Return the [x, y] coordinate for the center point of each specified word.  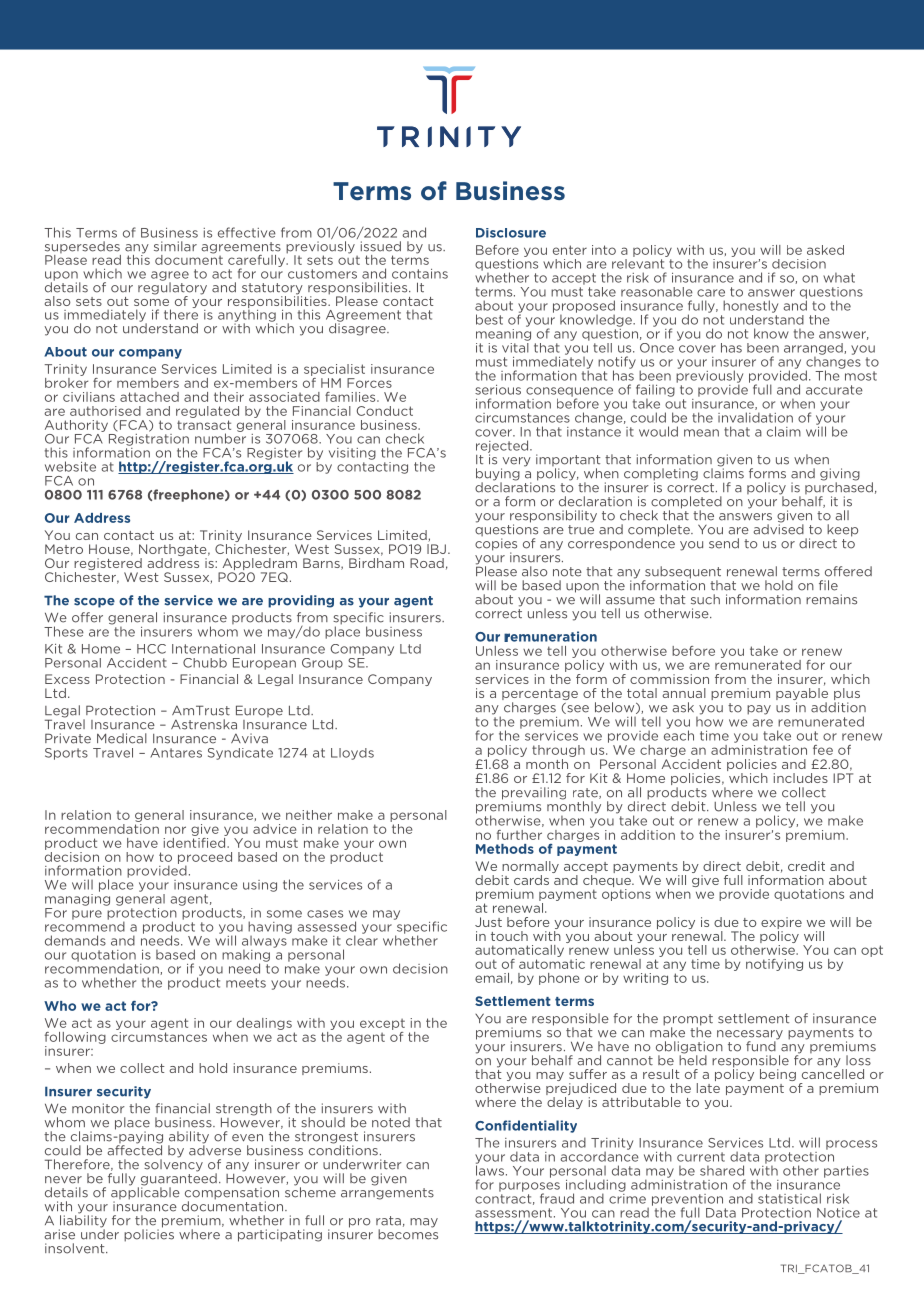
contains [420, 274]
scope [94, 603]
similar [175, 246]
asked [825, 250]
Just [488, 922]
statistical [789, 1198]
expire [781, 924]
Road [427, 563]
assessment [515, 1213]
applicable [145, 1193]
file [828, 585]
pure [87, 915]
